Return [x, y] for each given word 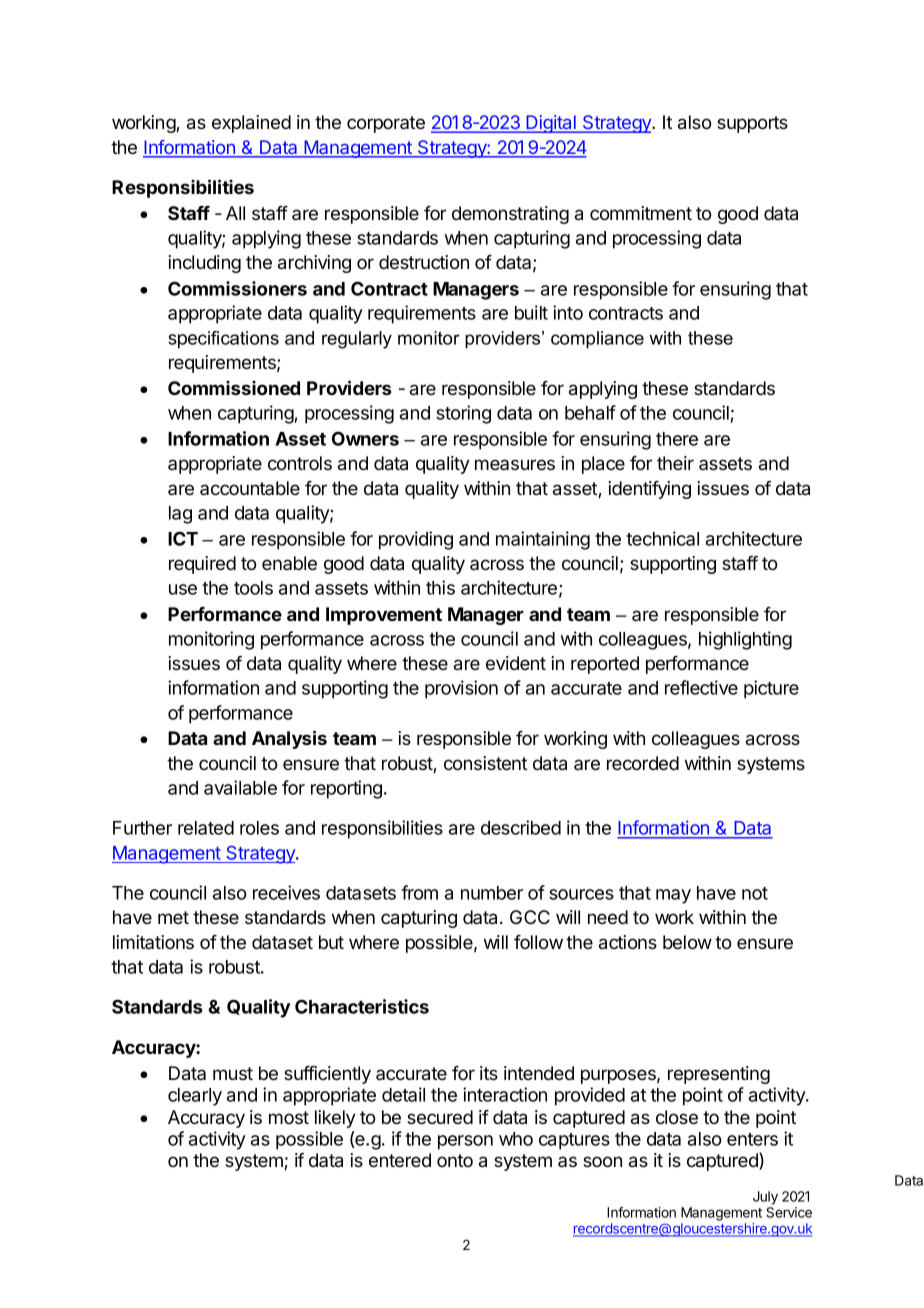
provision [461, 689]
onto [455, 1160]
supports [752, 124]
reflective [701, 687]
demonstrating [510, 215]
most [289, 1117]
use [183, 589]
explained [251, 124]
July [765, 1198]
